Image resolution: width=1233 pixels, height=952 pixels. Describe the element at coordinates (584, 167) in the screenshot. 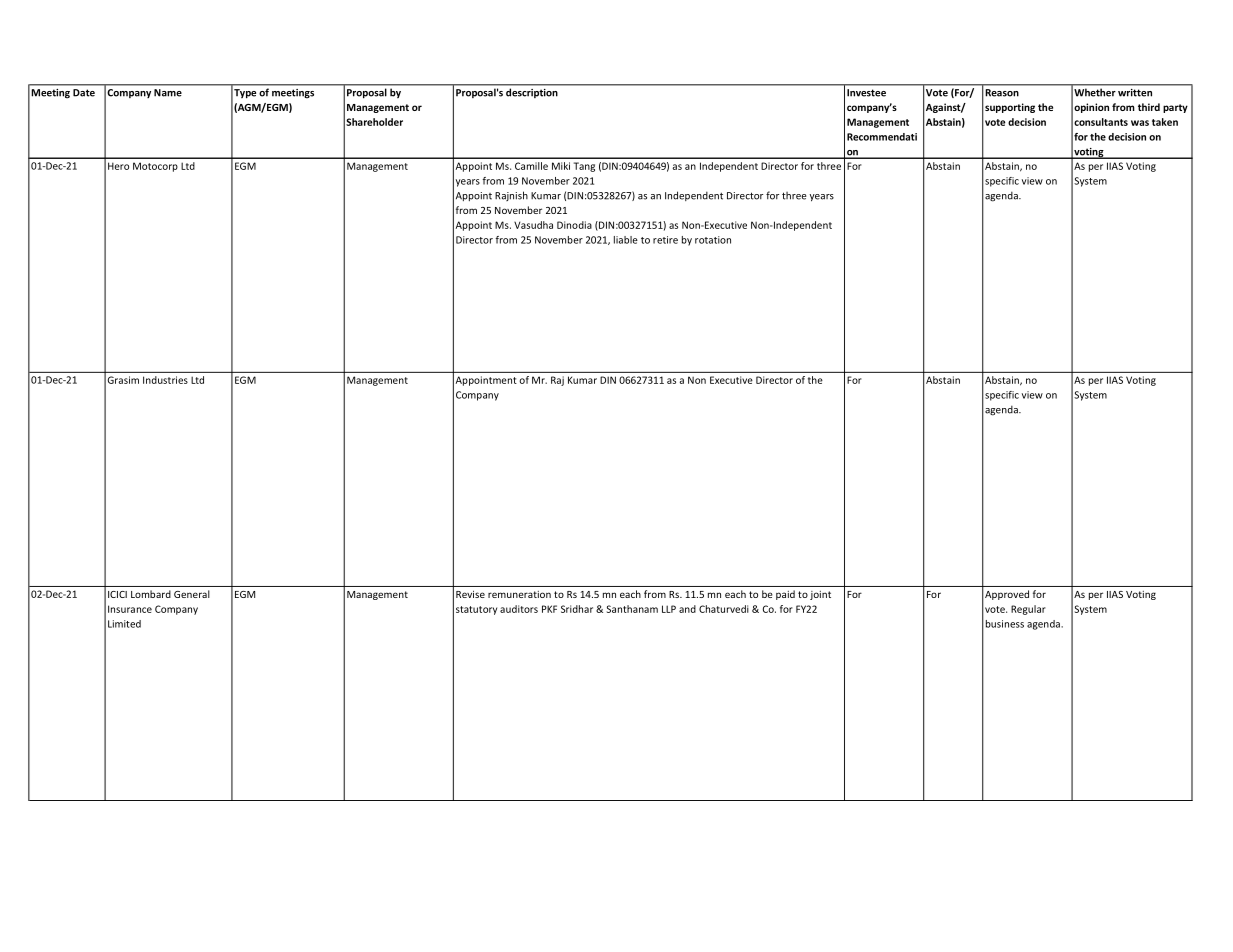

I see `Tang` at that location.
